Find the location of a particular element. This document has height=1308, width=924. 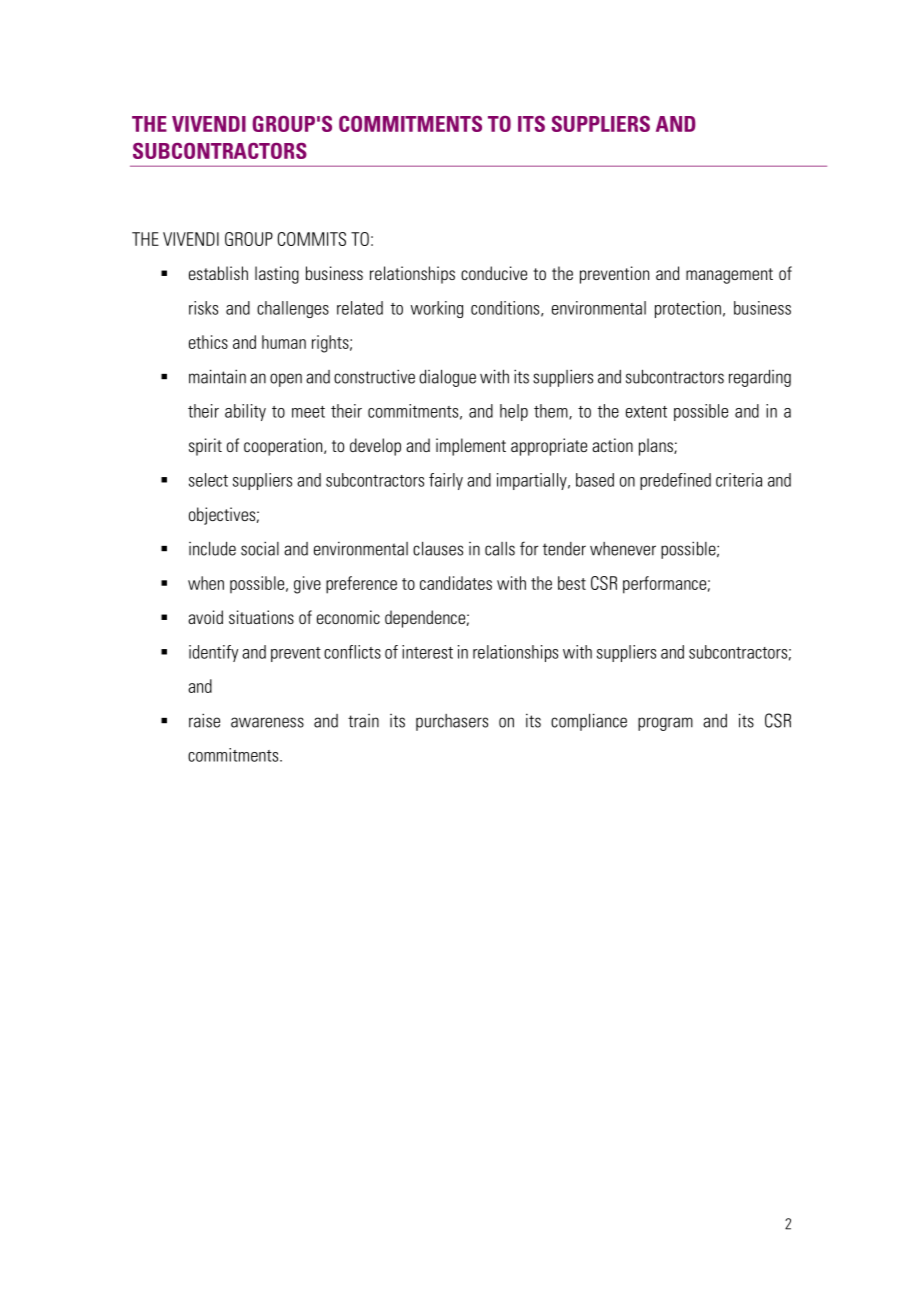

awareness is located at coordinates (267, 722).
